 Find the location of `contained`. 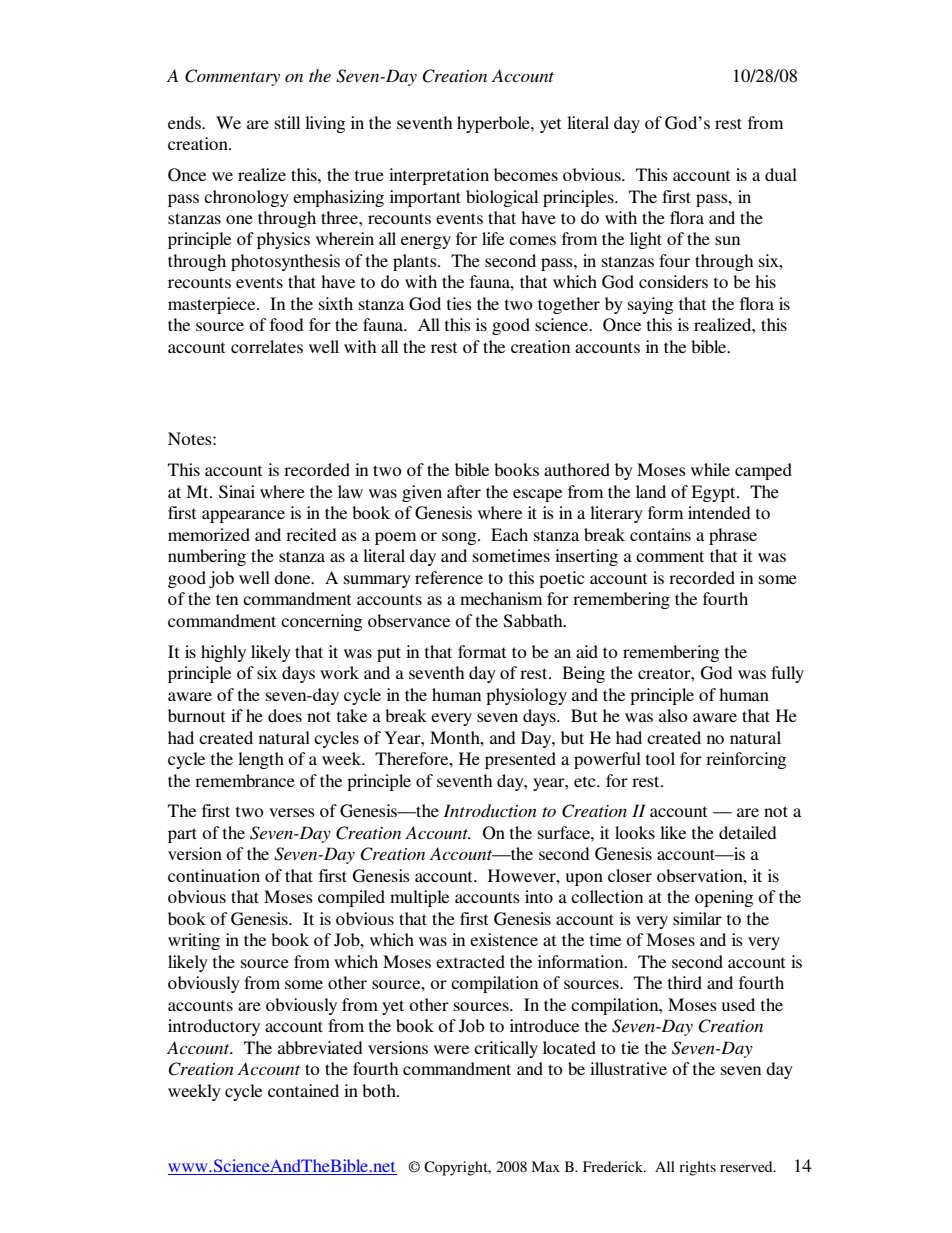

contained is located at coordinates (303, 1090).
